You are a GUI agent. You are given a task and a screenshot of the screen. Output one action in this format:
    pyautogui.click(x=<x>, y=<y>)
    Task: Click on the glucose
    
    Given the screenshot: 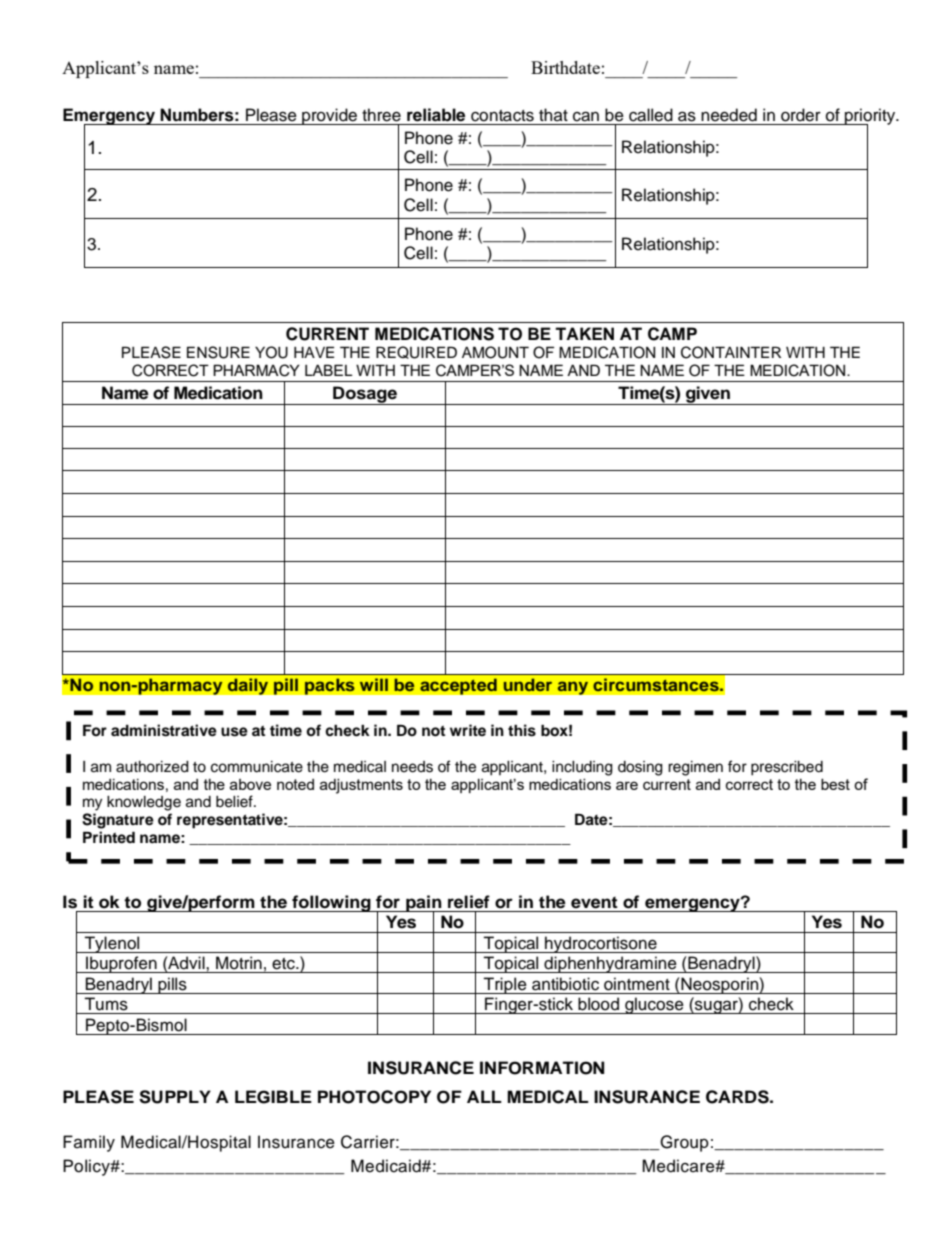 What is the action you would take?
    pyautogui.click(x=654, y=1005)
